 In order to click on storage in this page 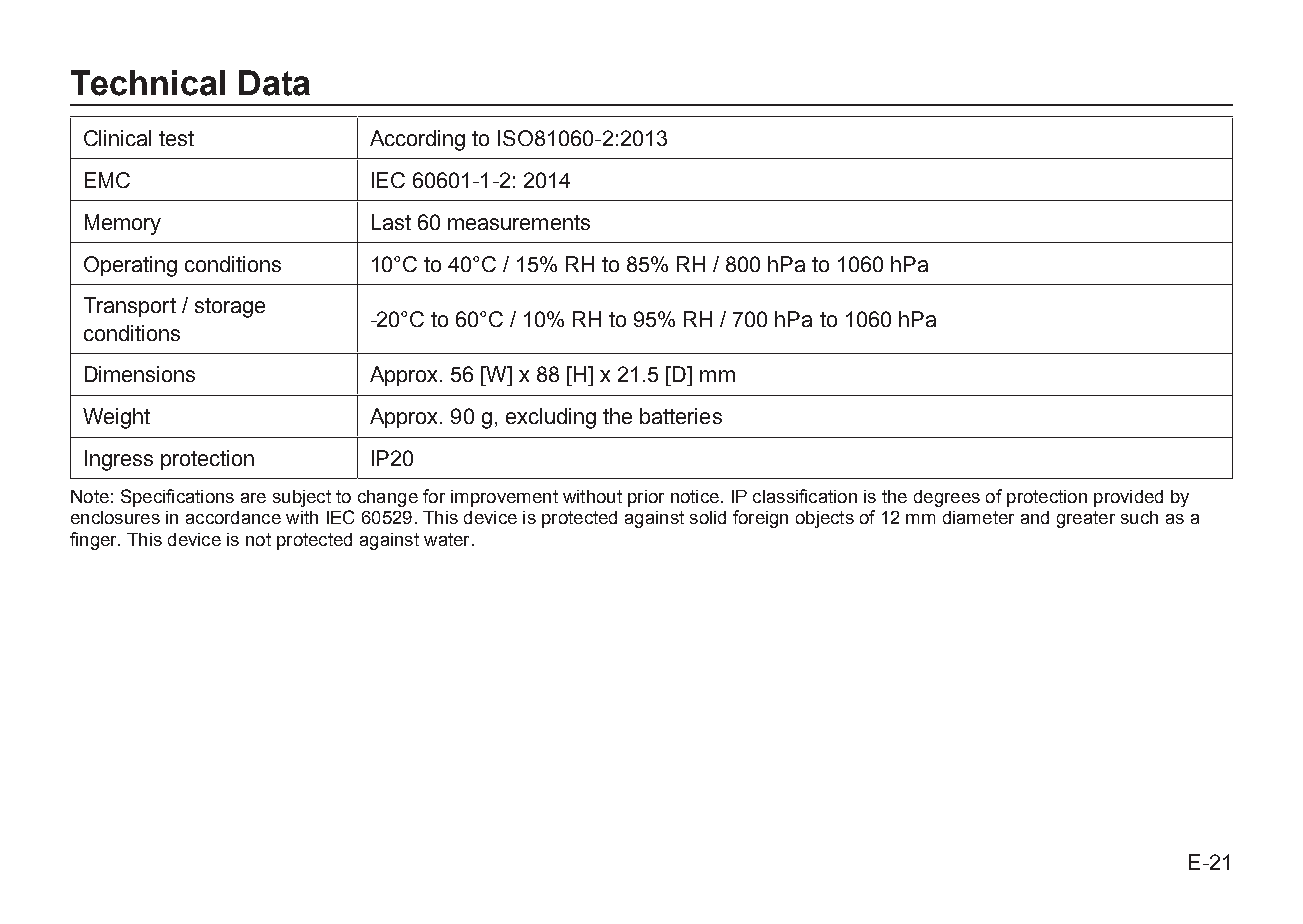, I will do `click(230, 308)`.
